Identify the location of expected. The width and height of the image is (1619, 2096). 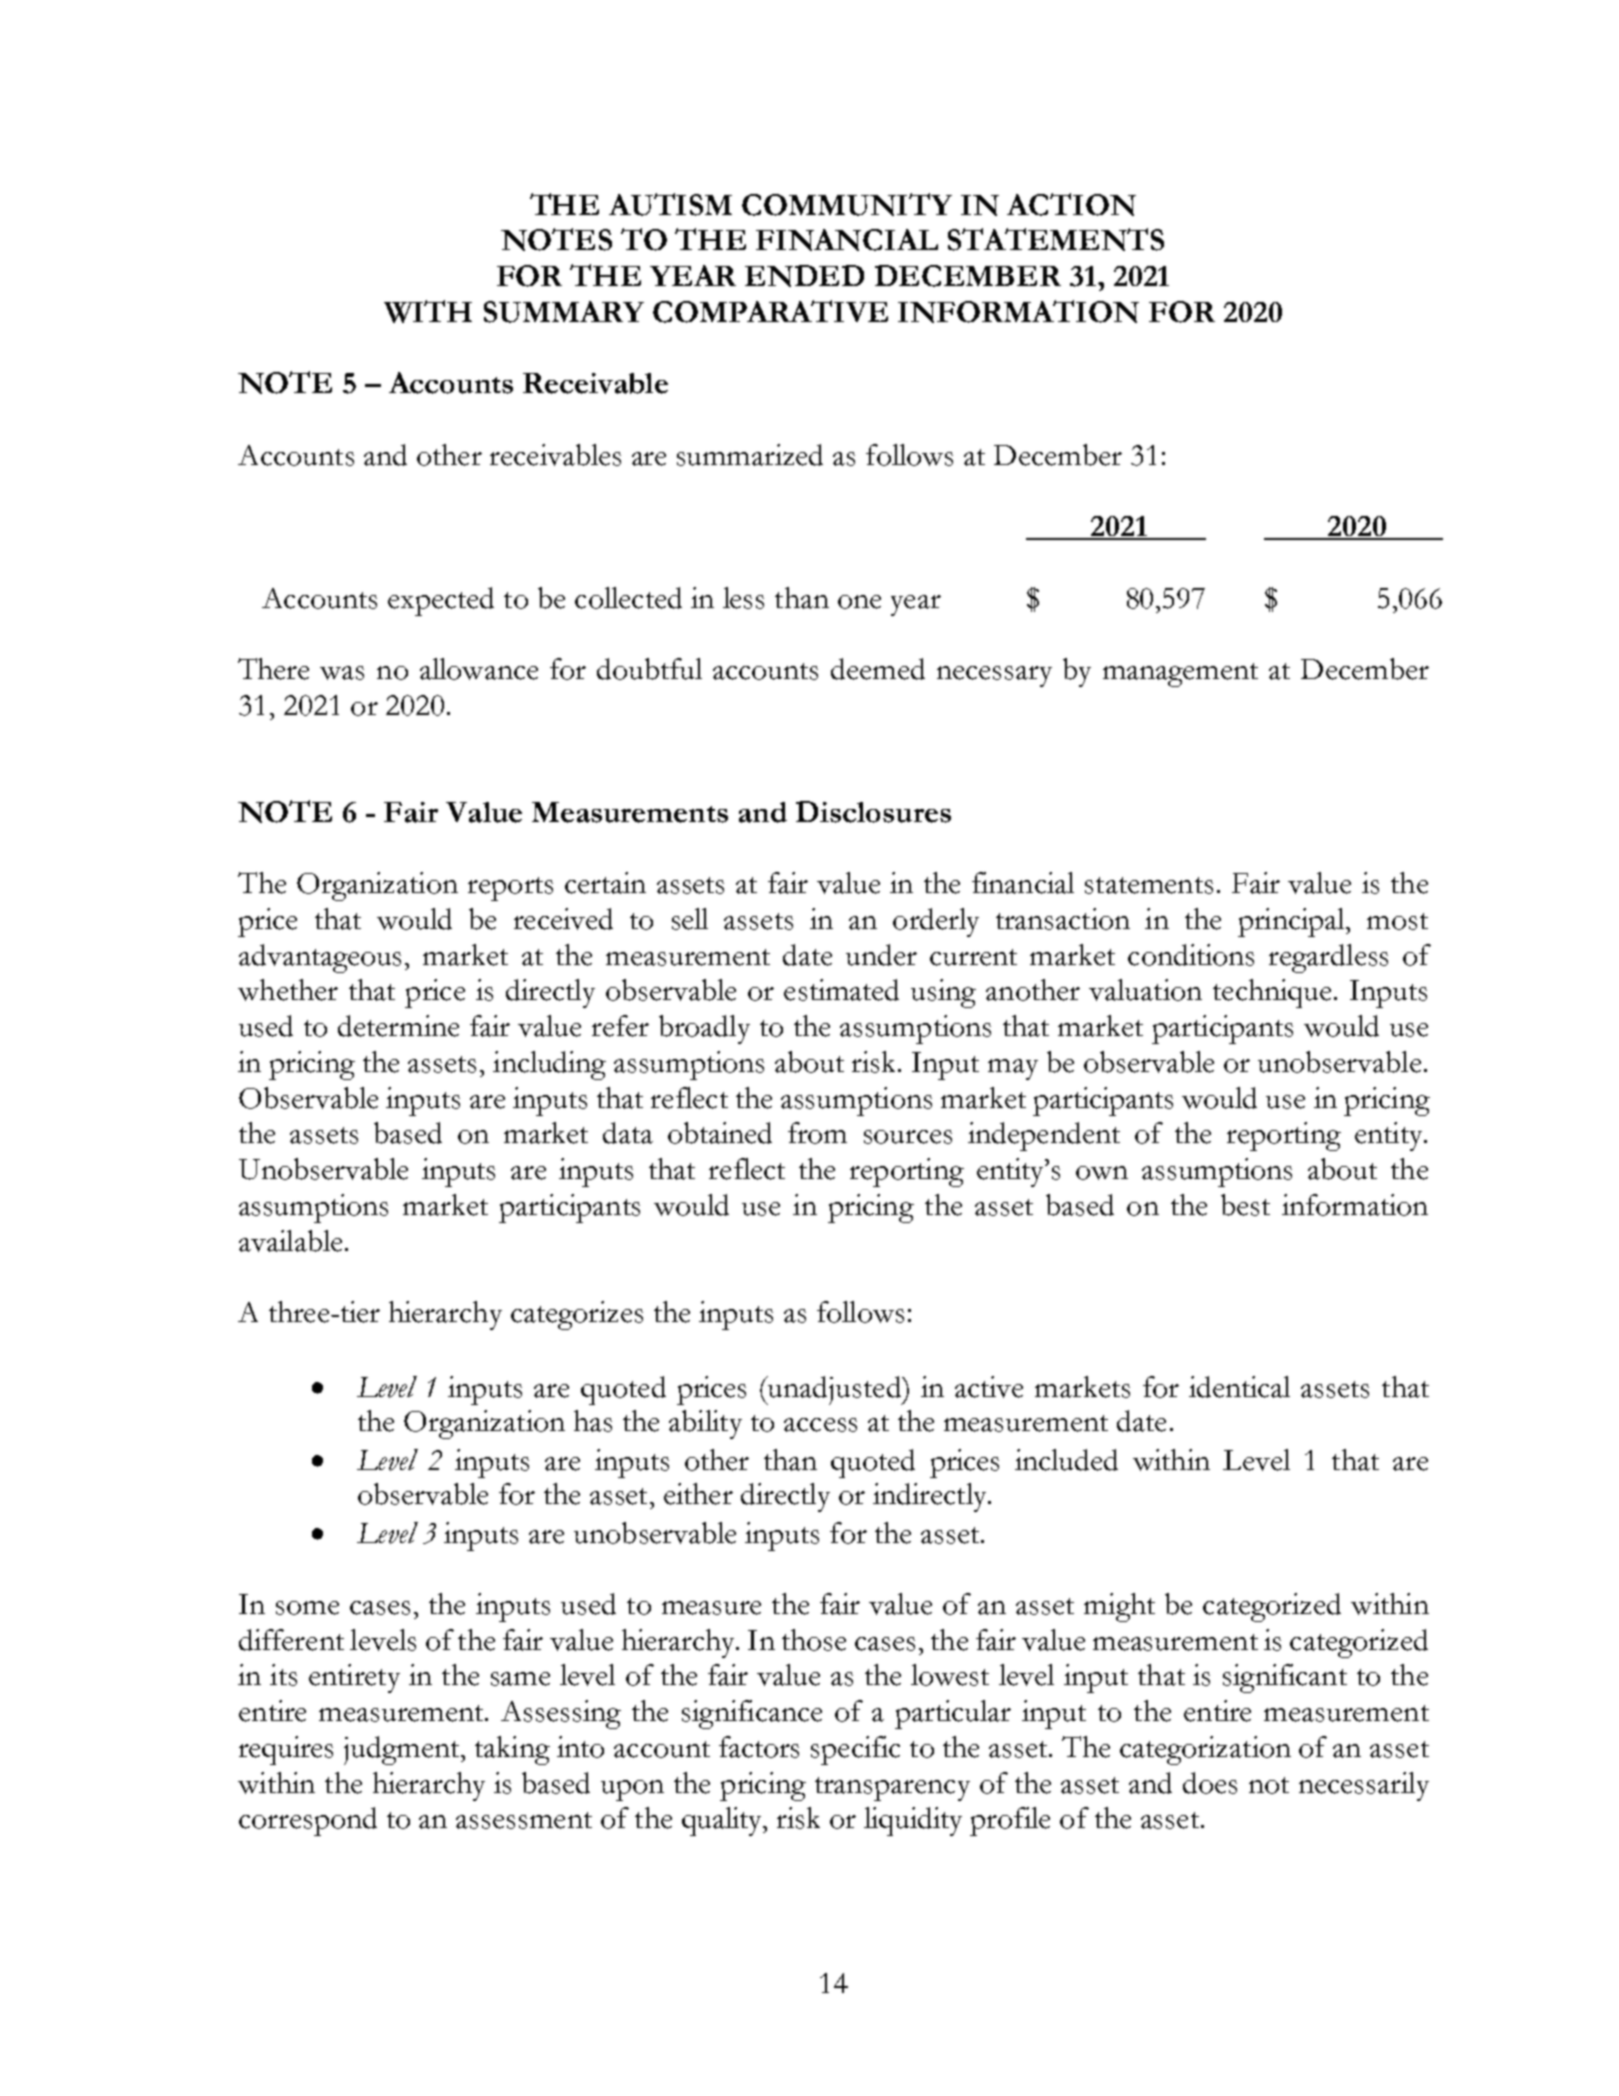
(441, 601).
